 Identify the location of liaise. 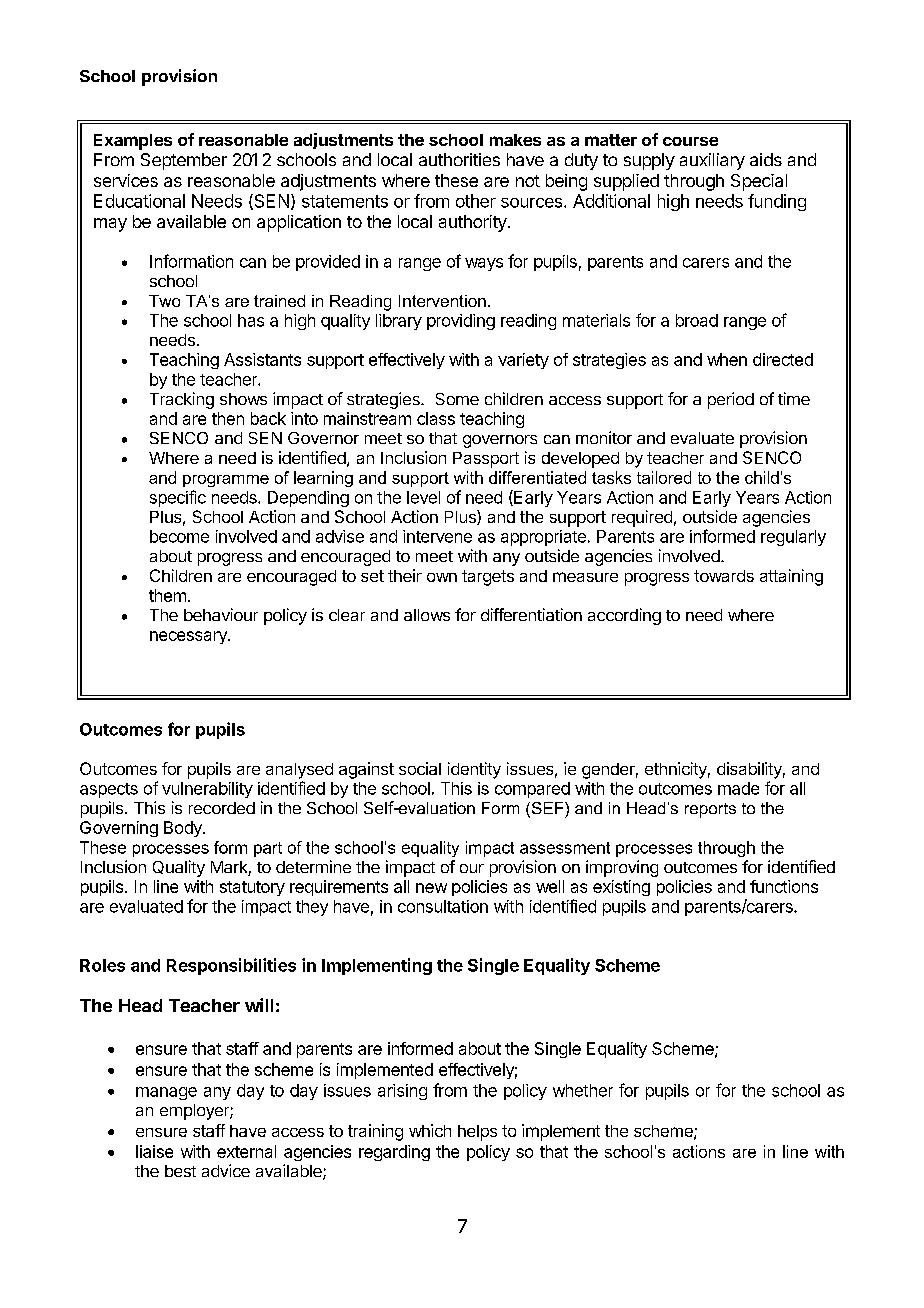
(154, 1151).
